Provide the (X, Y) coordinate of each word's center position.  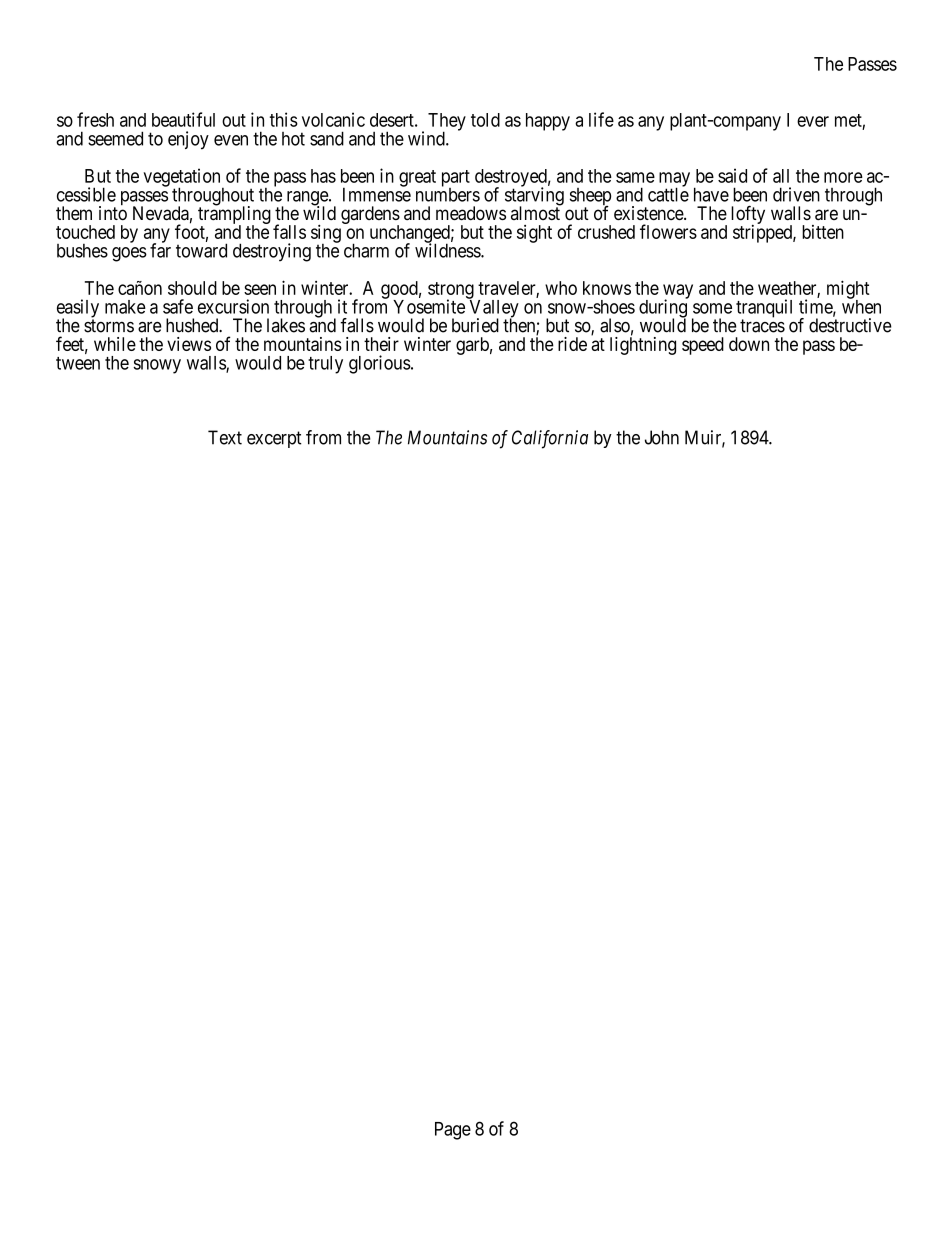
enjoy (188, 140)
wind (427, 138)
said (732, 175)
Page (453, 1131)
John (662, 437)
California (550, 439)
